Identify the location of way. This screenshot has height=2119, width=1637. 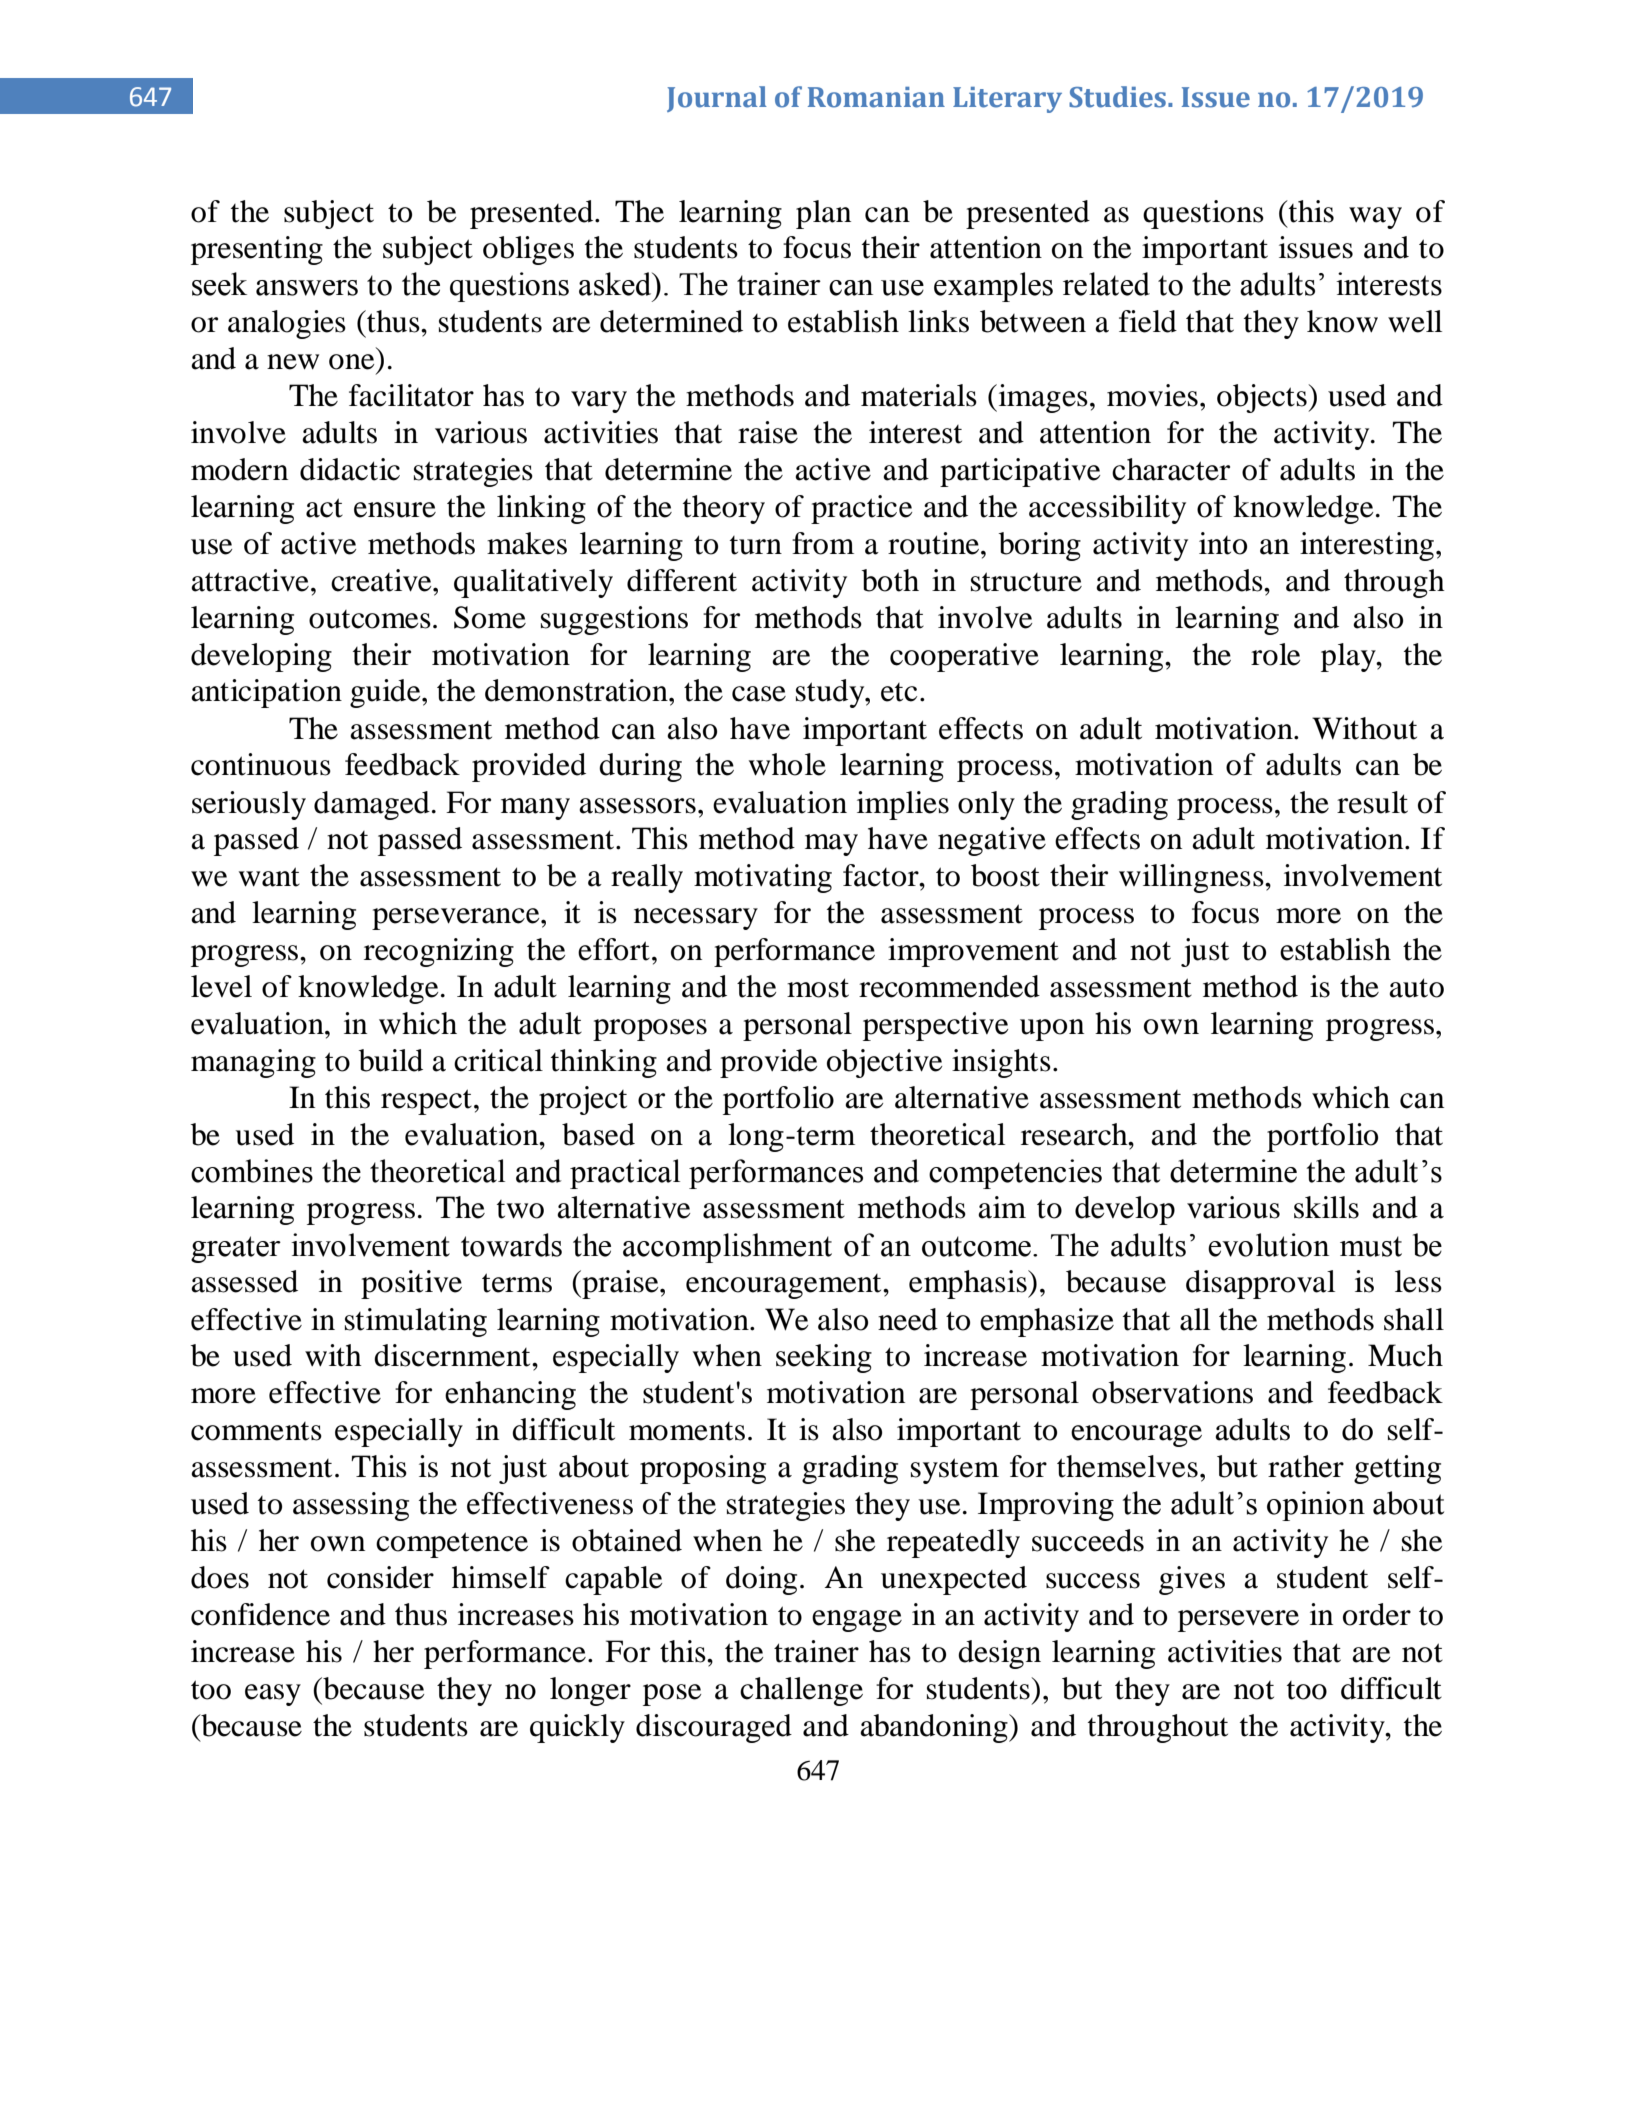
(1375, 218).
